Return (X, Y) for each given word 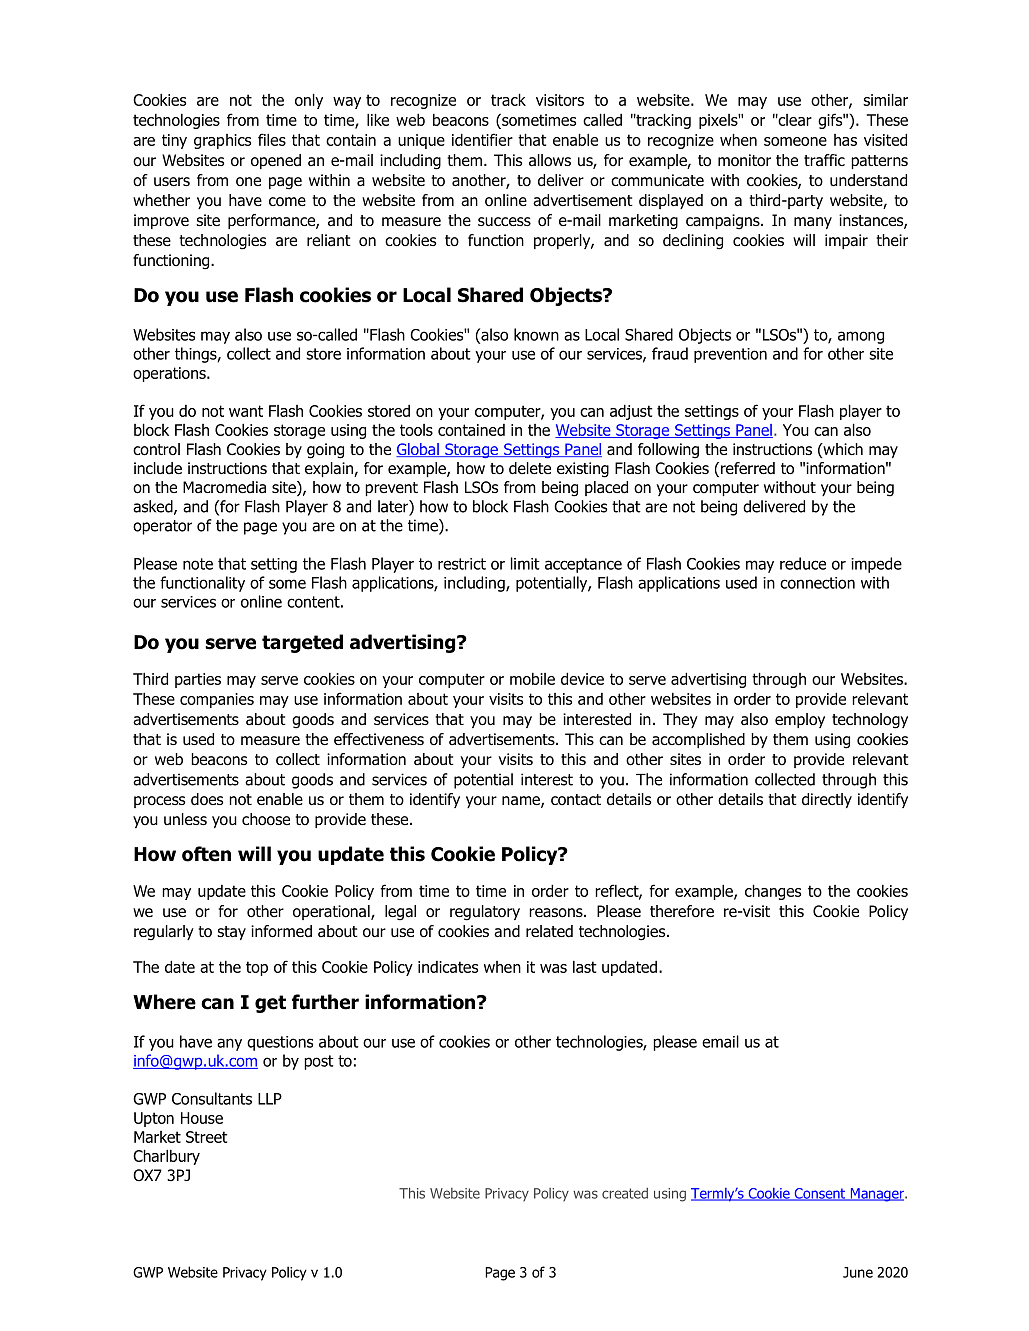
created (625, 1193)
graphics (222, 141)
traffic (824, 160)
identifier (482, 139)
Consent (820, 1194)
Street (207, 1137)
